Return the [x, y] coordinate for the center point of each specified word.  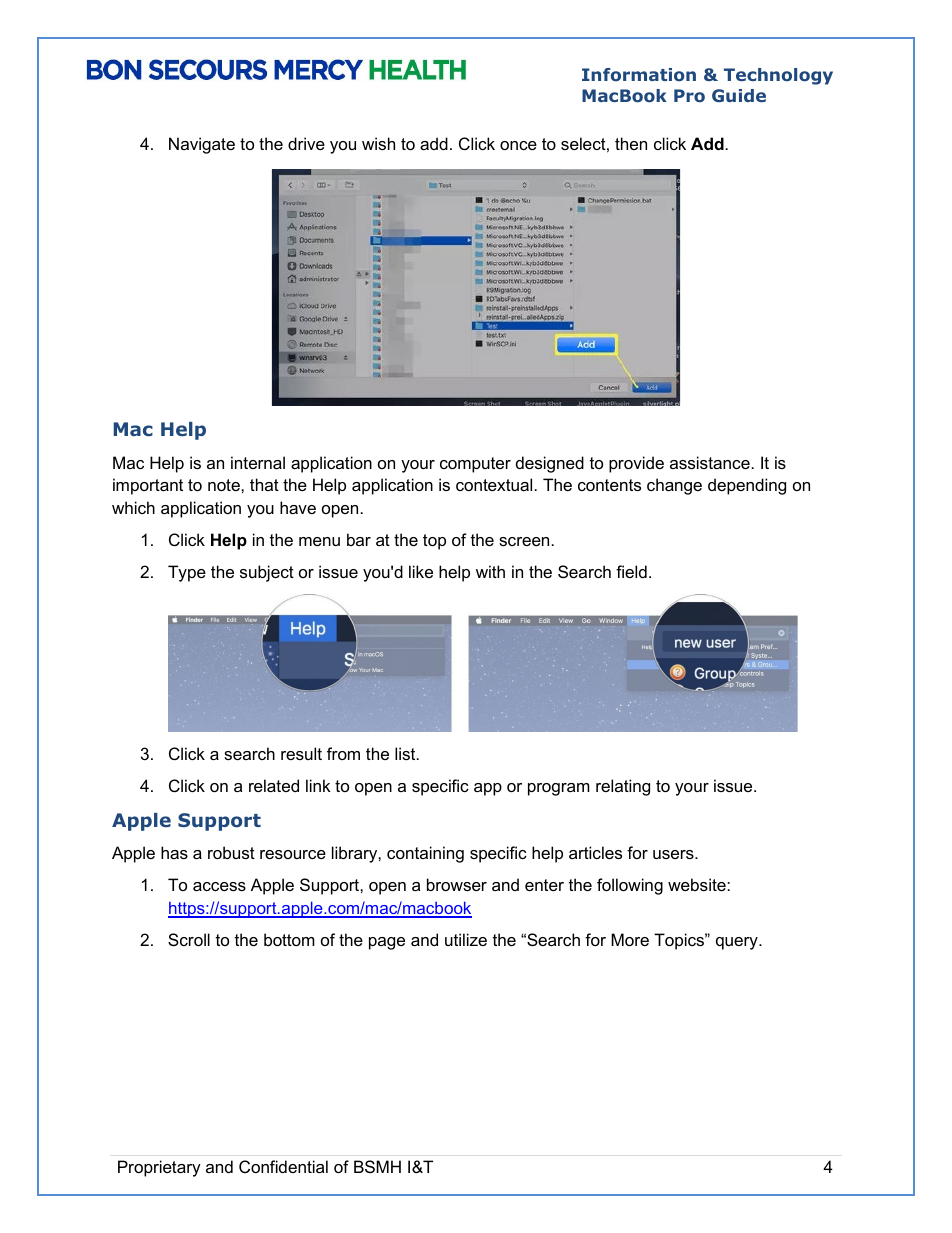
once [518, 145]
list [406, 753]
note [225, 485]
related [274, 785]
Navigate [202, 145]
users [674, 854]
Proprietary [159, 1168]
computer [475, 465]
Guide [739, 95]
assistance [710, 462]
